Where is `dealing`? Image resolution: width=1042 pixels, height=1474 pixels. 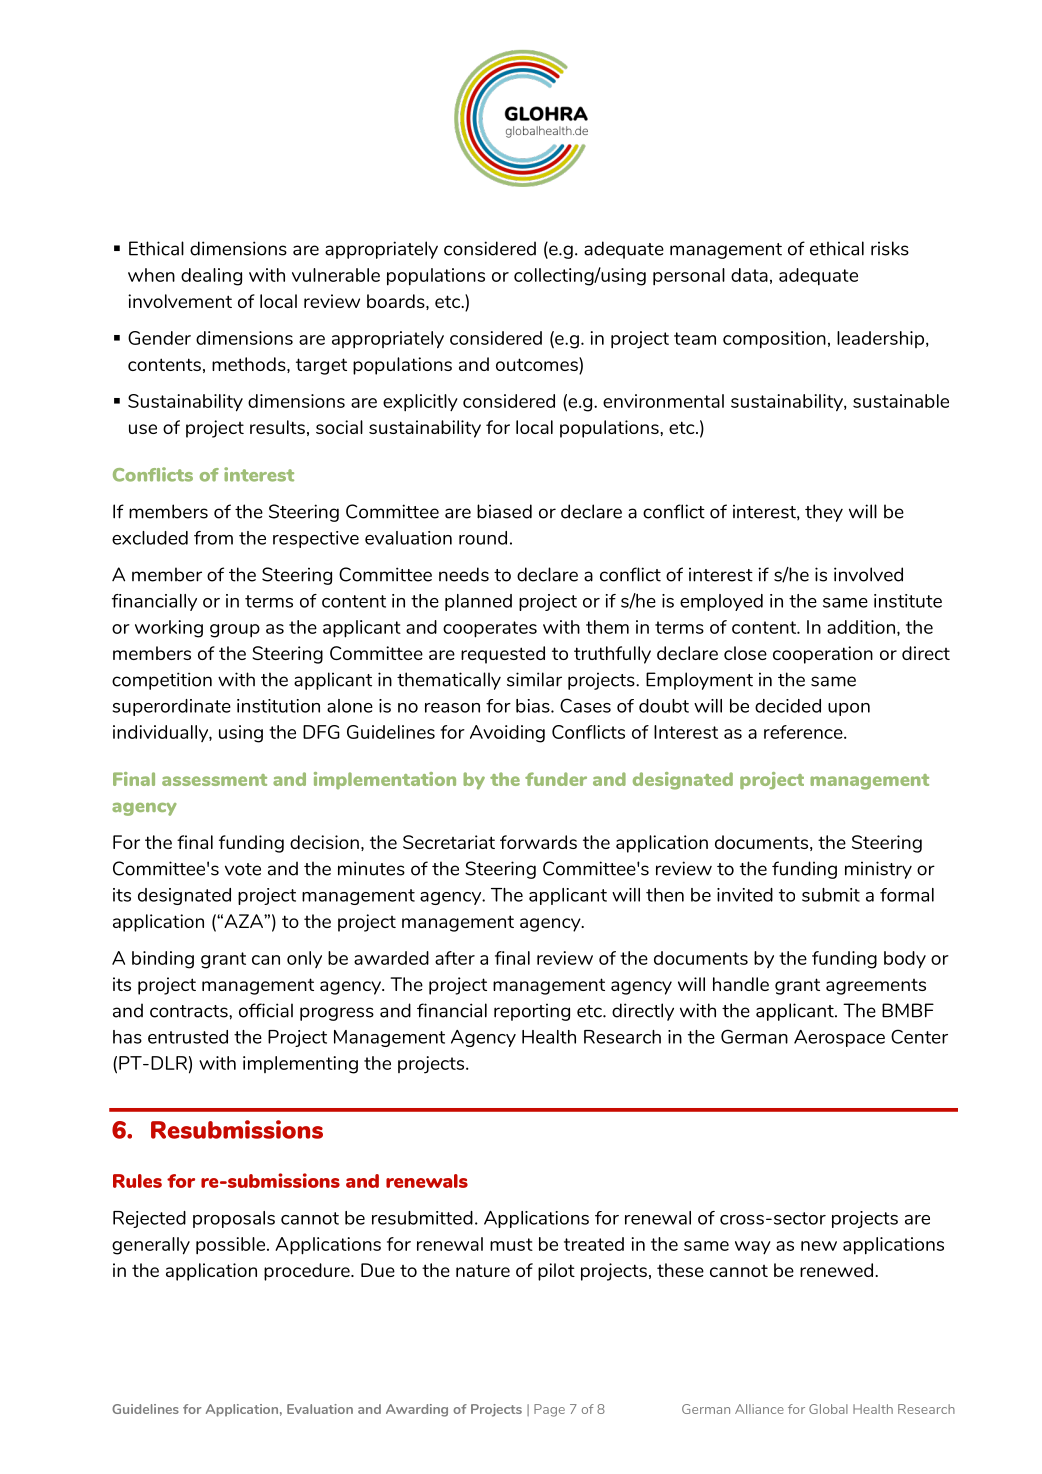
dealing is located at coordinates (211, 277).
